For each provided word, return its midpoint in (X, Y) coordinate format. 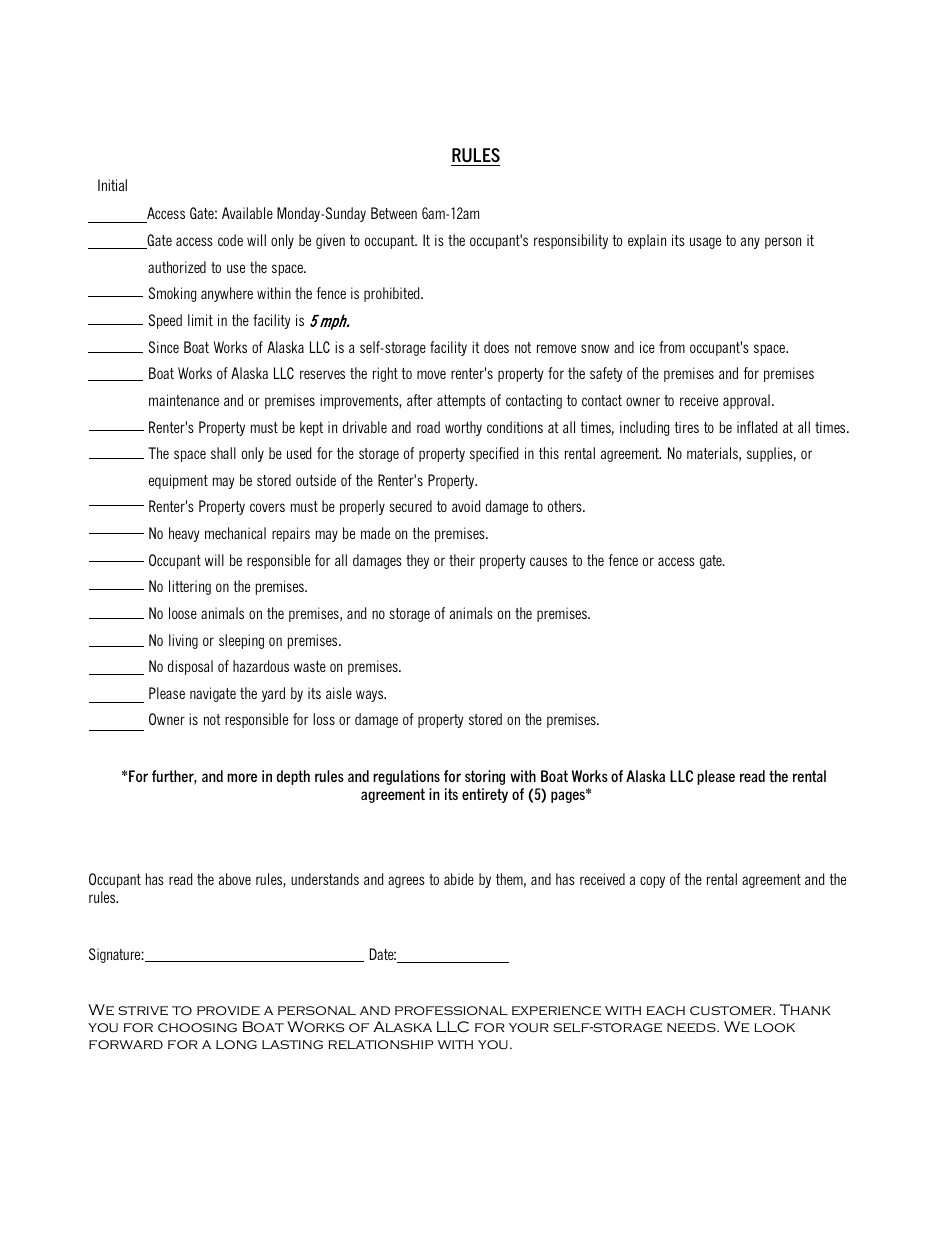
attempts (461, 402)
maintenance (184, 400)
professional (451, 1010)
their (462, 560)
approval (746, 401)
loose (183, 613)
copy (652, 882)
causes (548, 561)
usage (705, 243)
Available (247, 213)
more (242, 777)
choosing (197, 1027)
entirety (485, 795)
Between (394, 213)
